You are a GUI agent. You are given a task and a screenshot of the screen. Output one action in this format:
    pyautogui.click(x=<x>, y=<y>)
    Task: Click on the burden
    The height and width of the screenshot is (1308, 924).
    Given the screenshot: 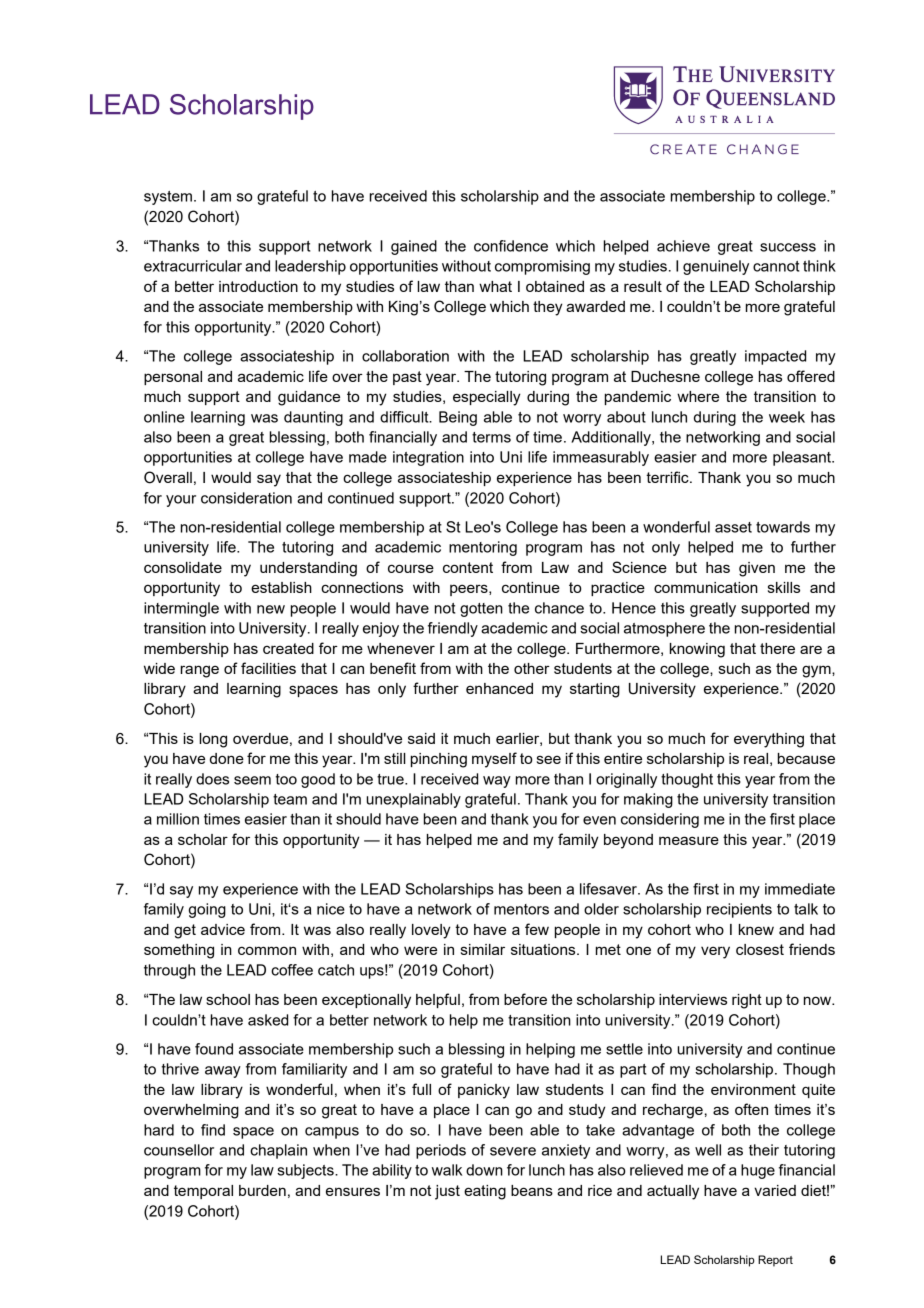 What is the action you would take?
    pyautogui.click(x=262, y=1190)
